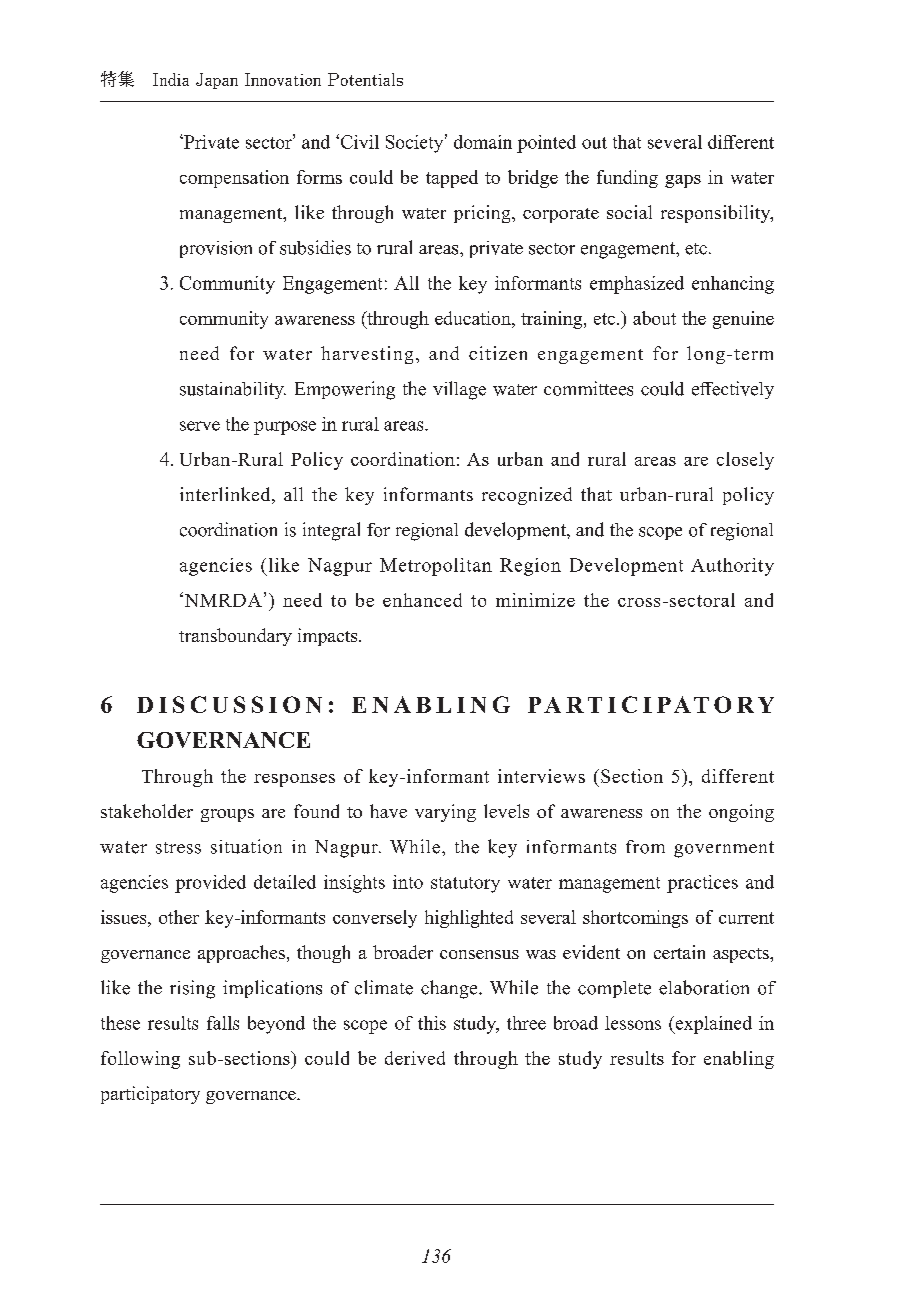 This screenshot has height=1311, width=924. What do you see at coordinates (683, 181) in the screenshot?
I see `gaps` at bounding box center [683, 181].
